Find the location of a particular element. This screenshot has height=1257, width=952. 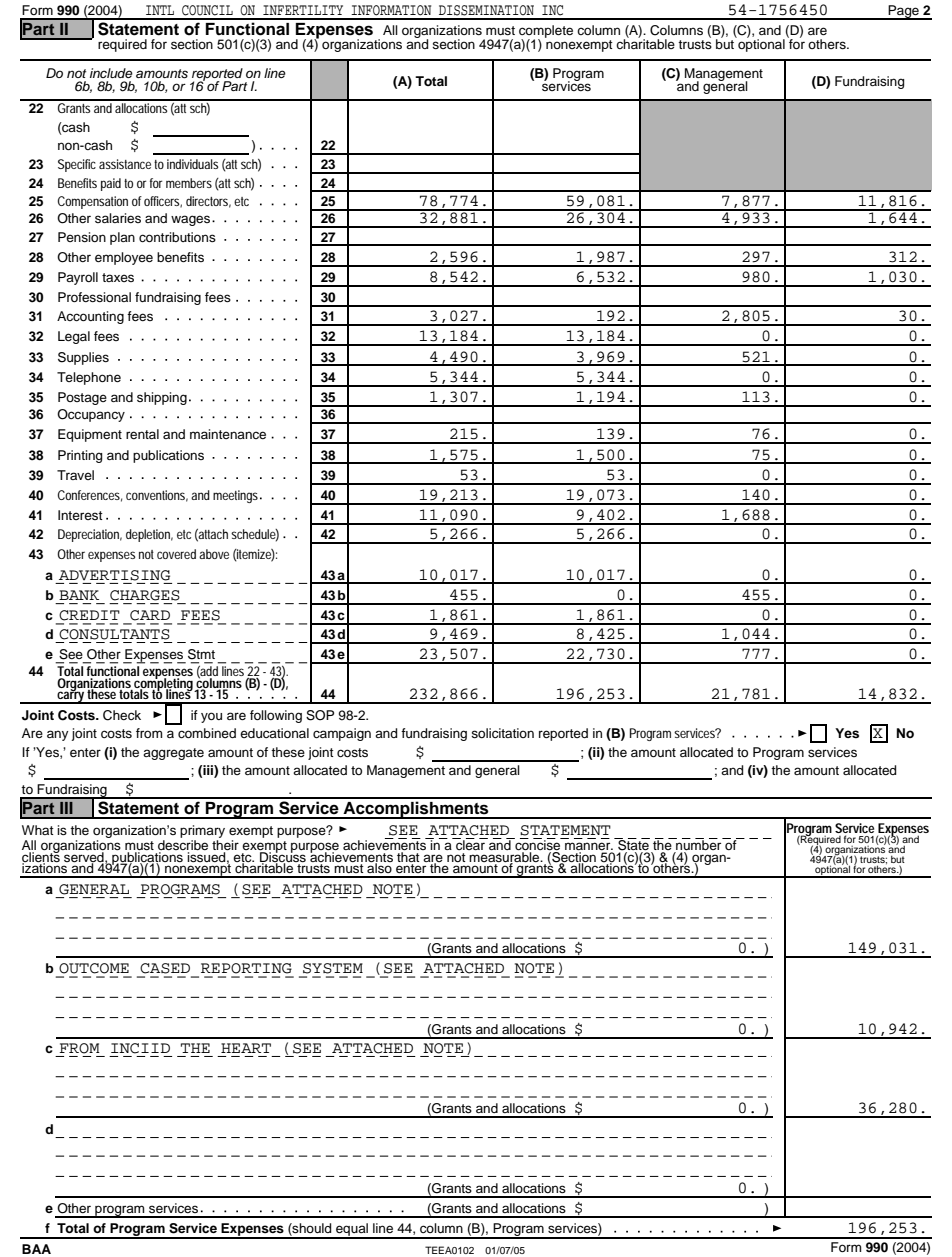

HEART is located at coordinates (246, 1048).
